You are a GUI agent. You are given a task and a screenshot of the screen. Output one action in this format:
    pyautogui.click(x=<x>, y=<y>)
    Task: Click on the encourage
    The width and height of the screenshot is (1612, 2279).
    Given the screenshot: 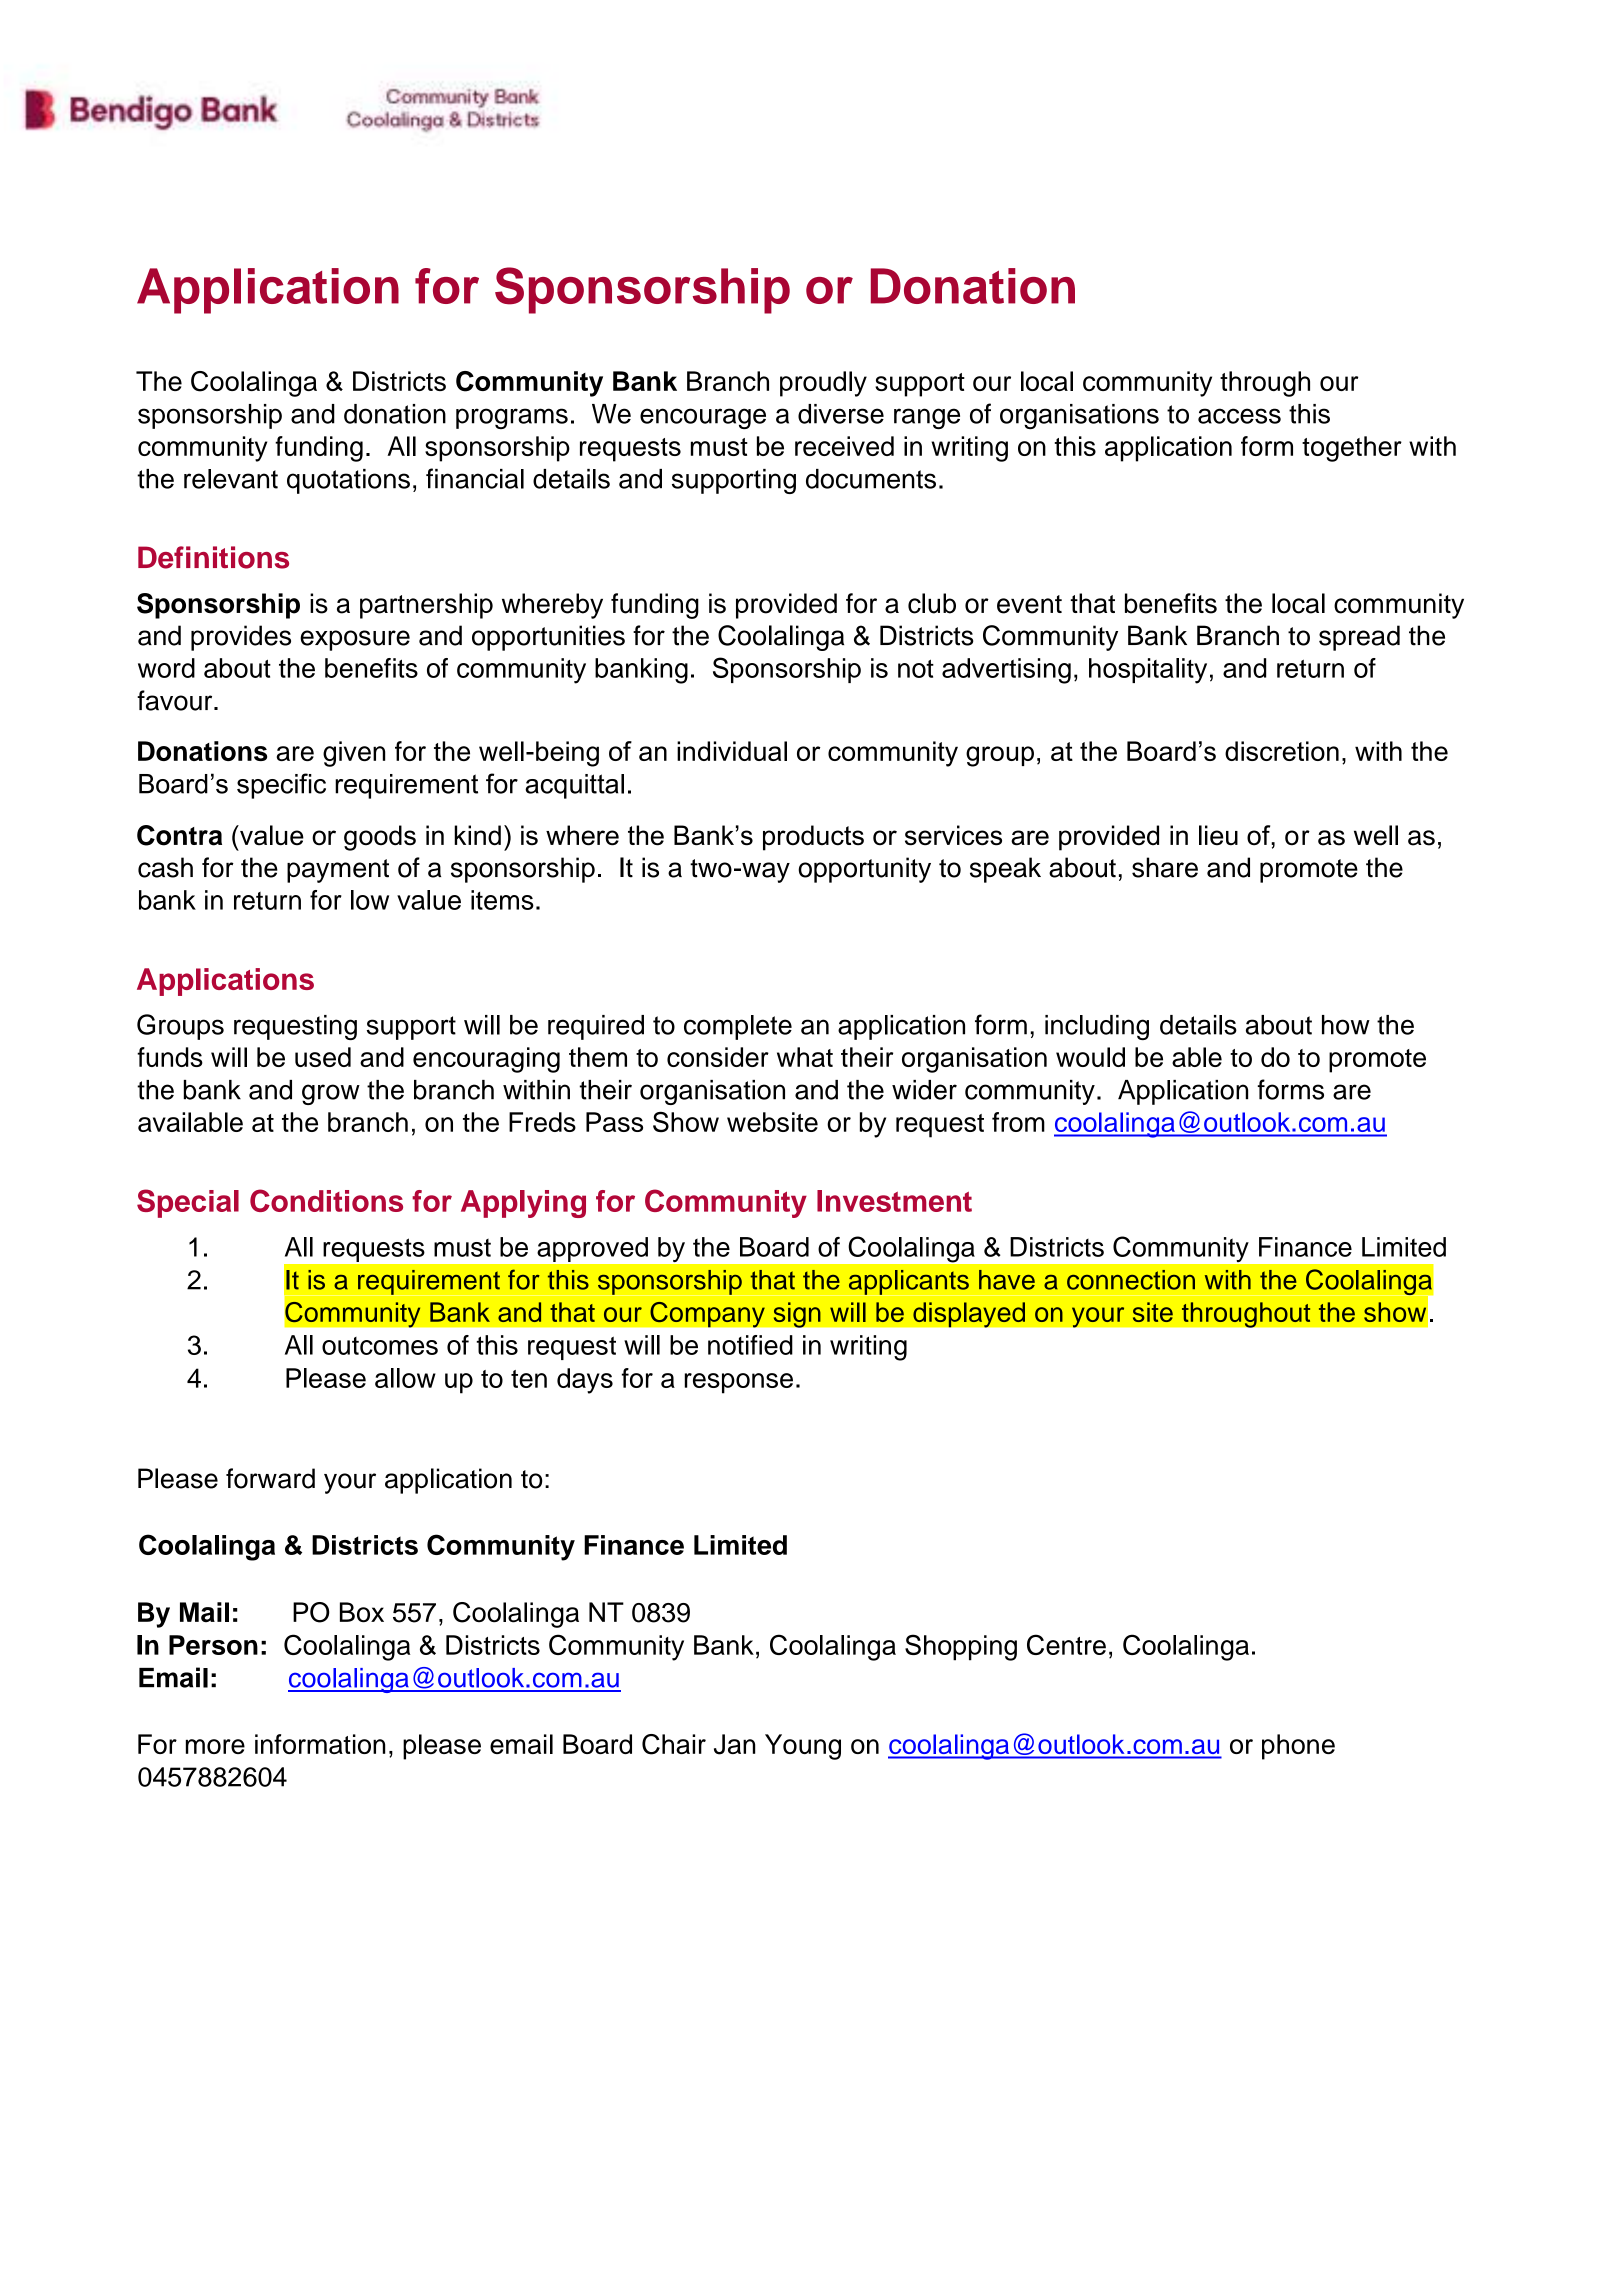 What is the action you would take?
    pyautogui.click(x=703, y=418)
